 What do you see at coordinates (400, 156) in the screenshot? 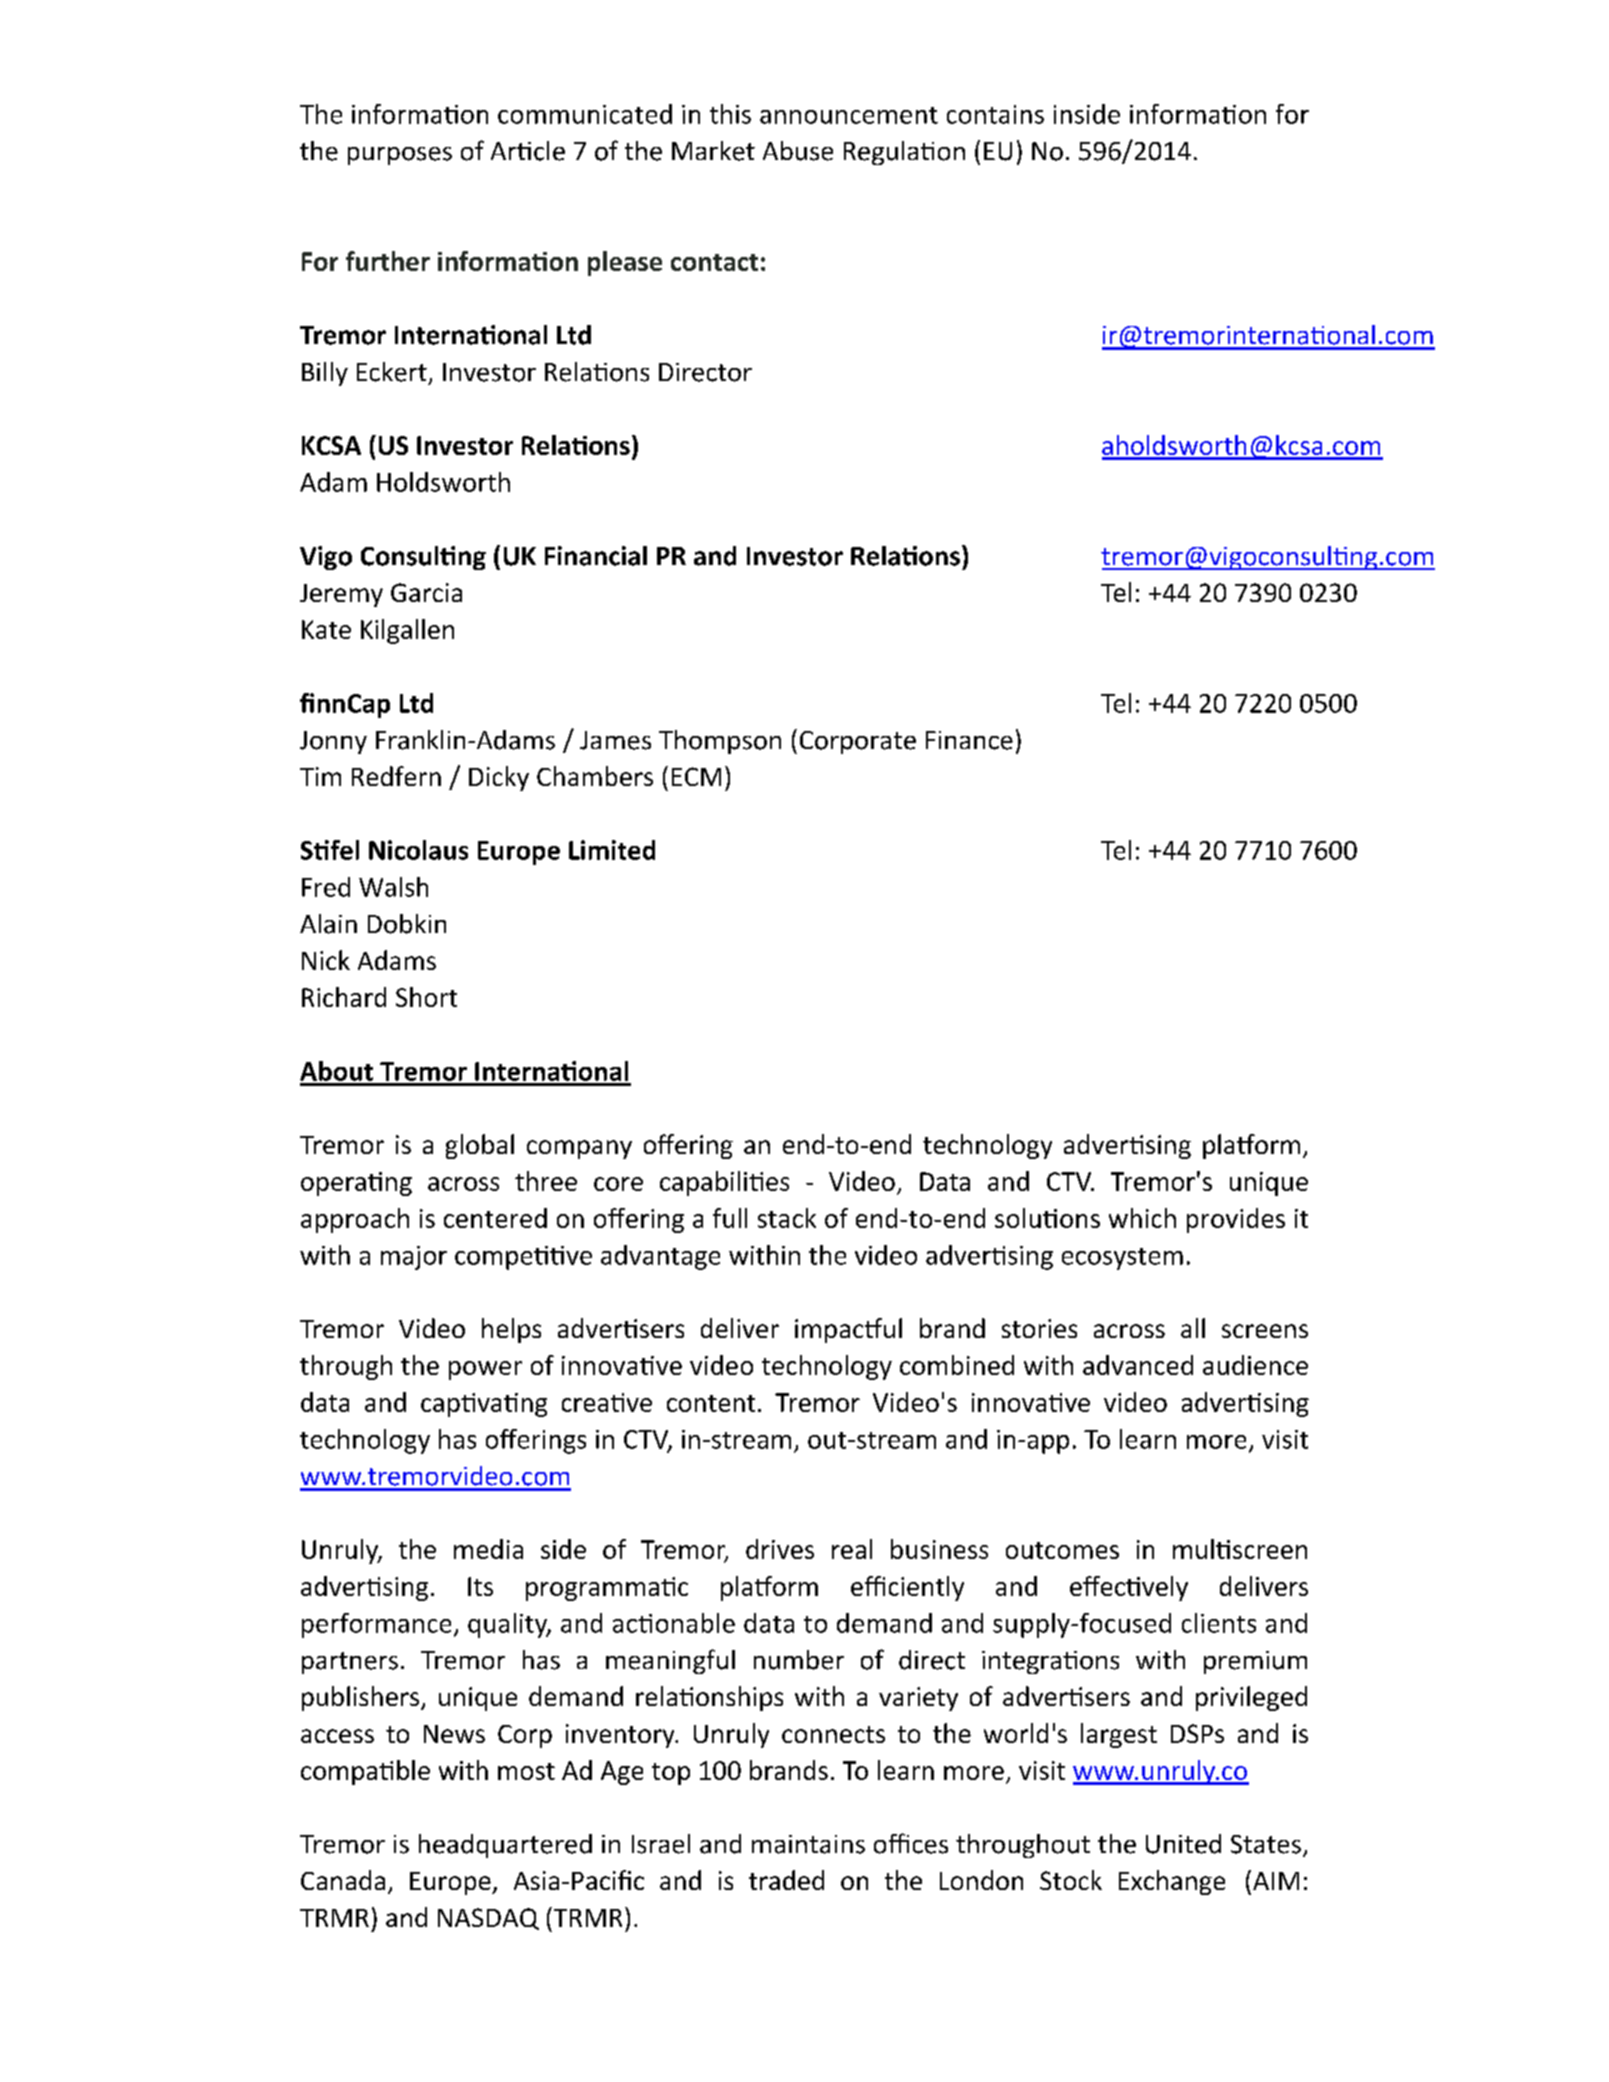
I see `purposes` at bounding box center [400, 156].
